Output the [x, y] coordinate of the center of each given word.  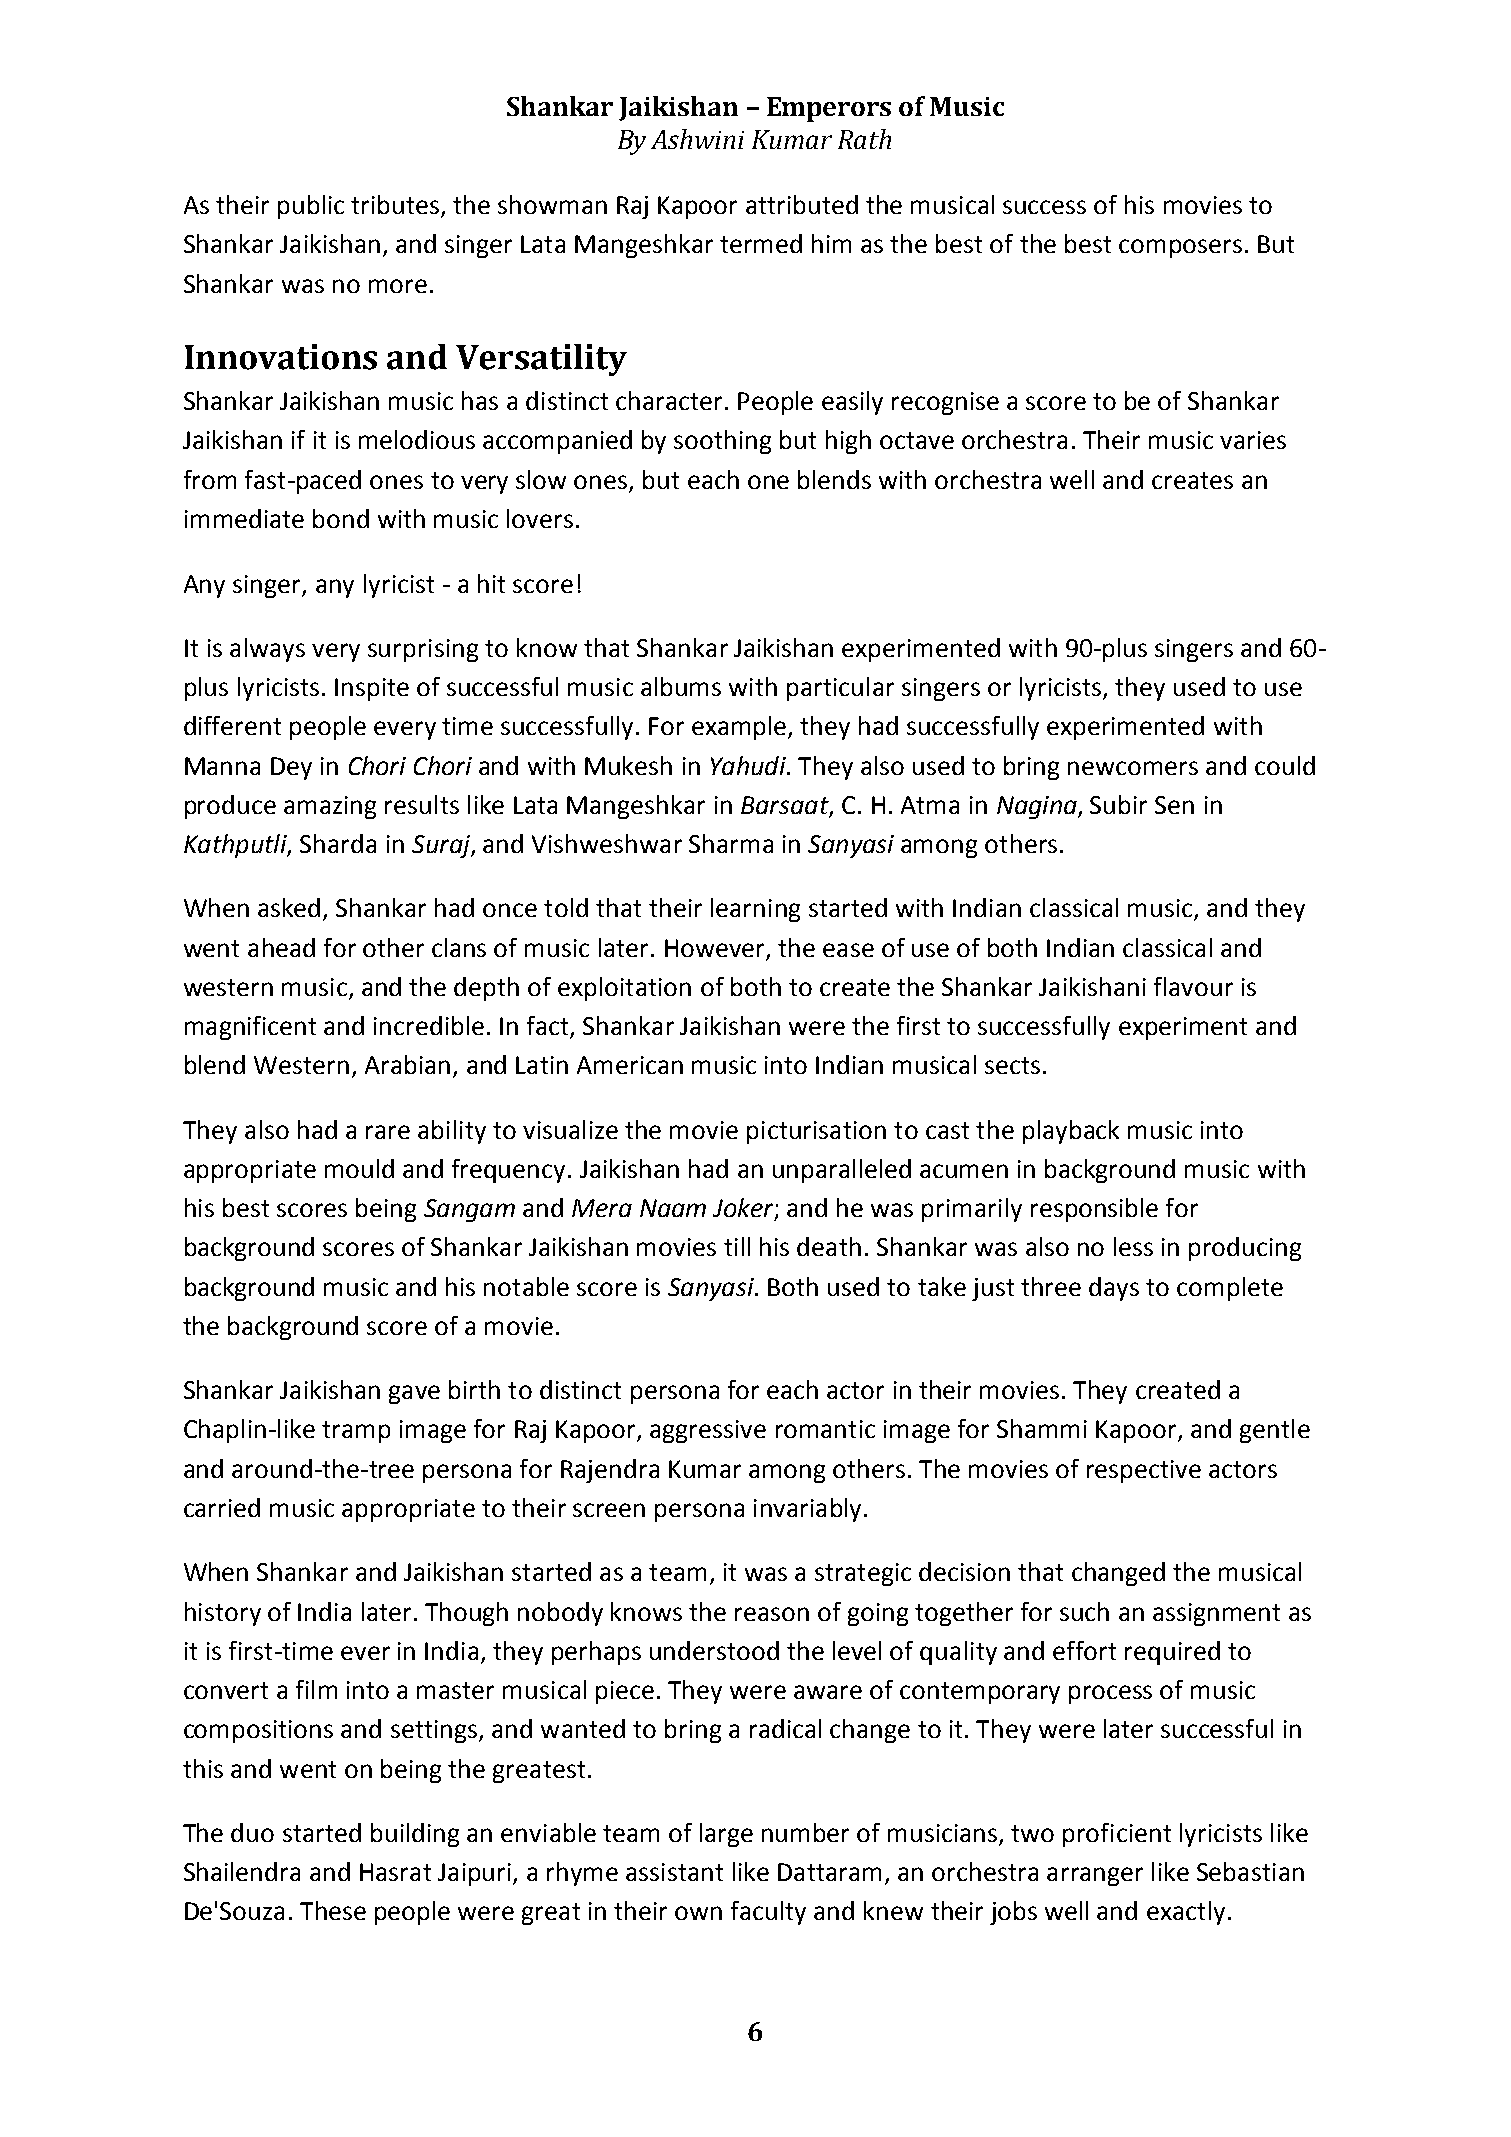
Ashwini [697, 139]
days [1114, 1289]
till [737, 1246]
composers [1180, 248]
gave [414, 1394]
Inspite [372, 689]
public [311, 207]
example [740, 728]
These [333, 1910]
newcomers [1133, 768]
